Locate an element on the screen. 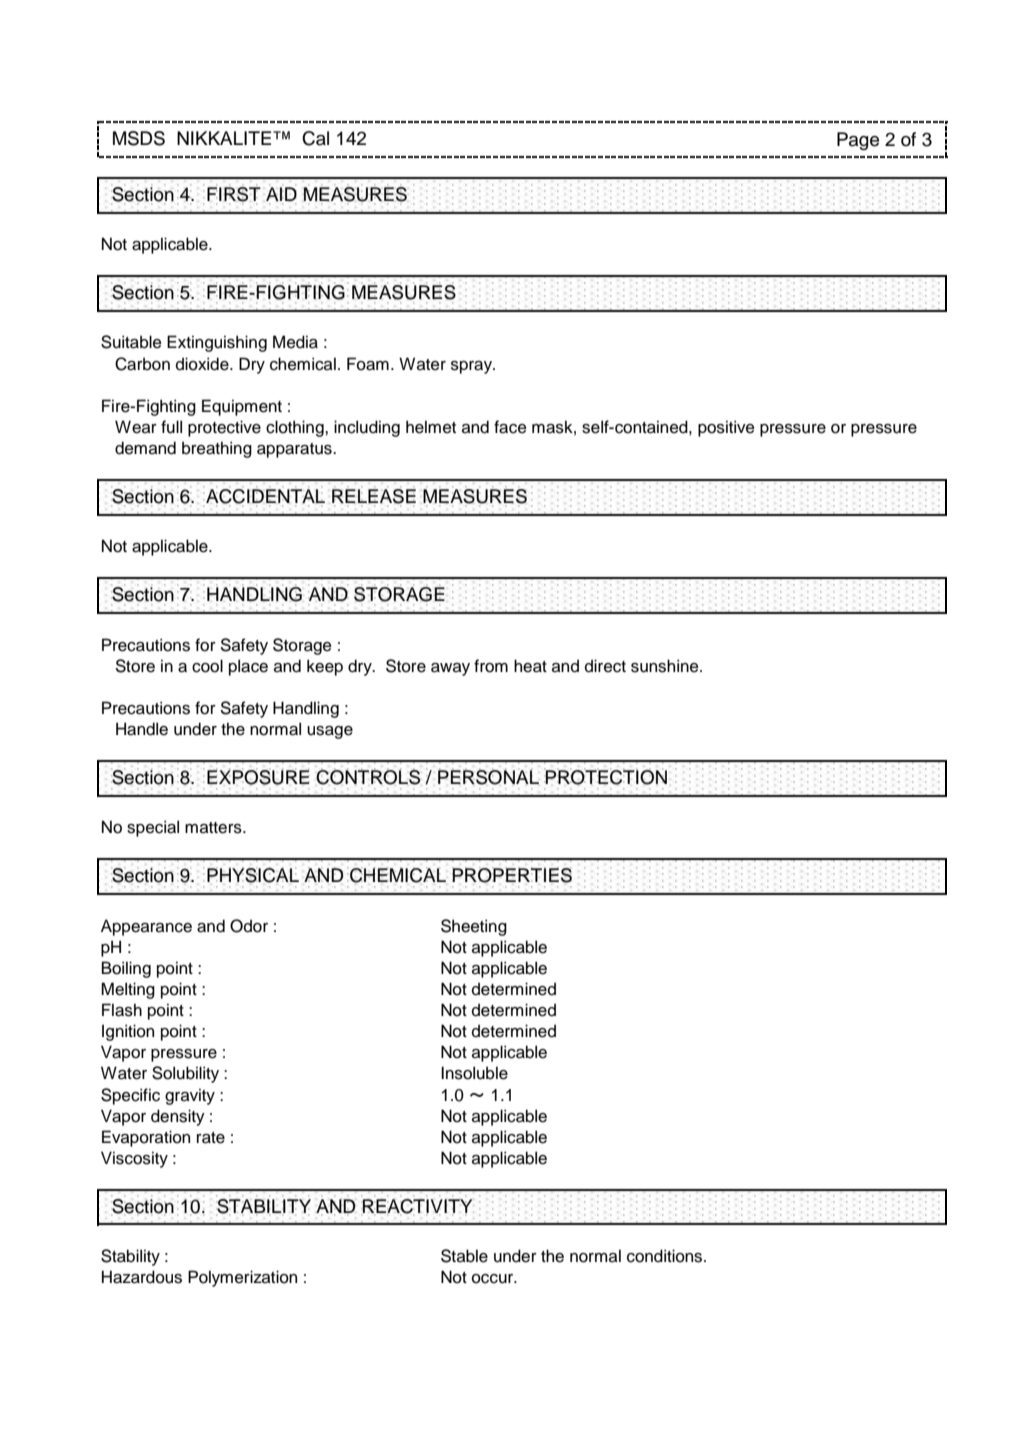  cool is located at coordinates (207, 666).
